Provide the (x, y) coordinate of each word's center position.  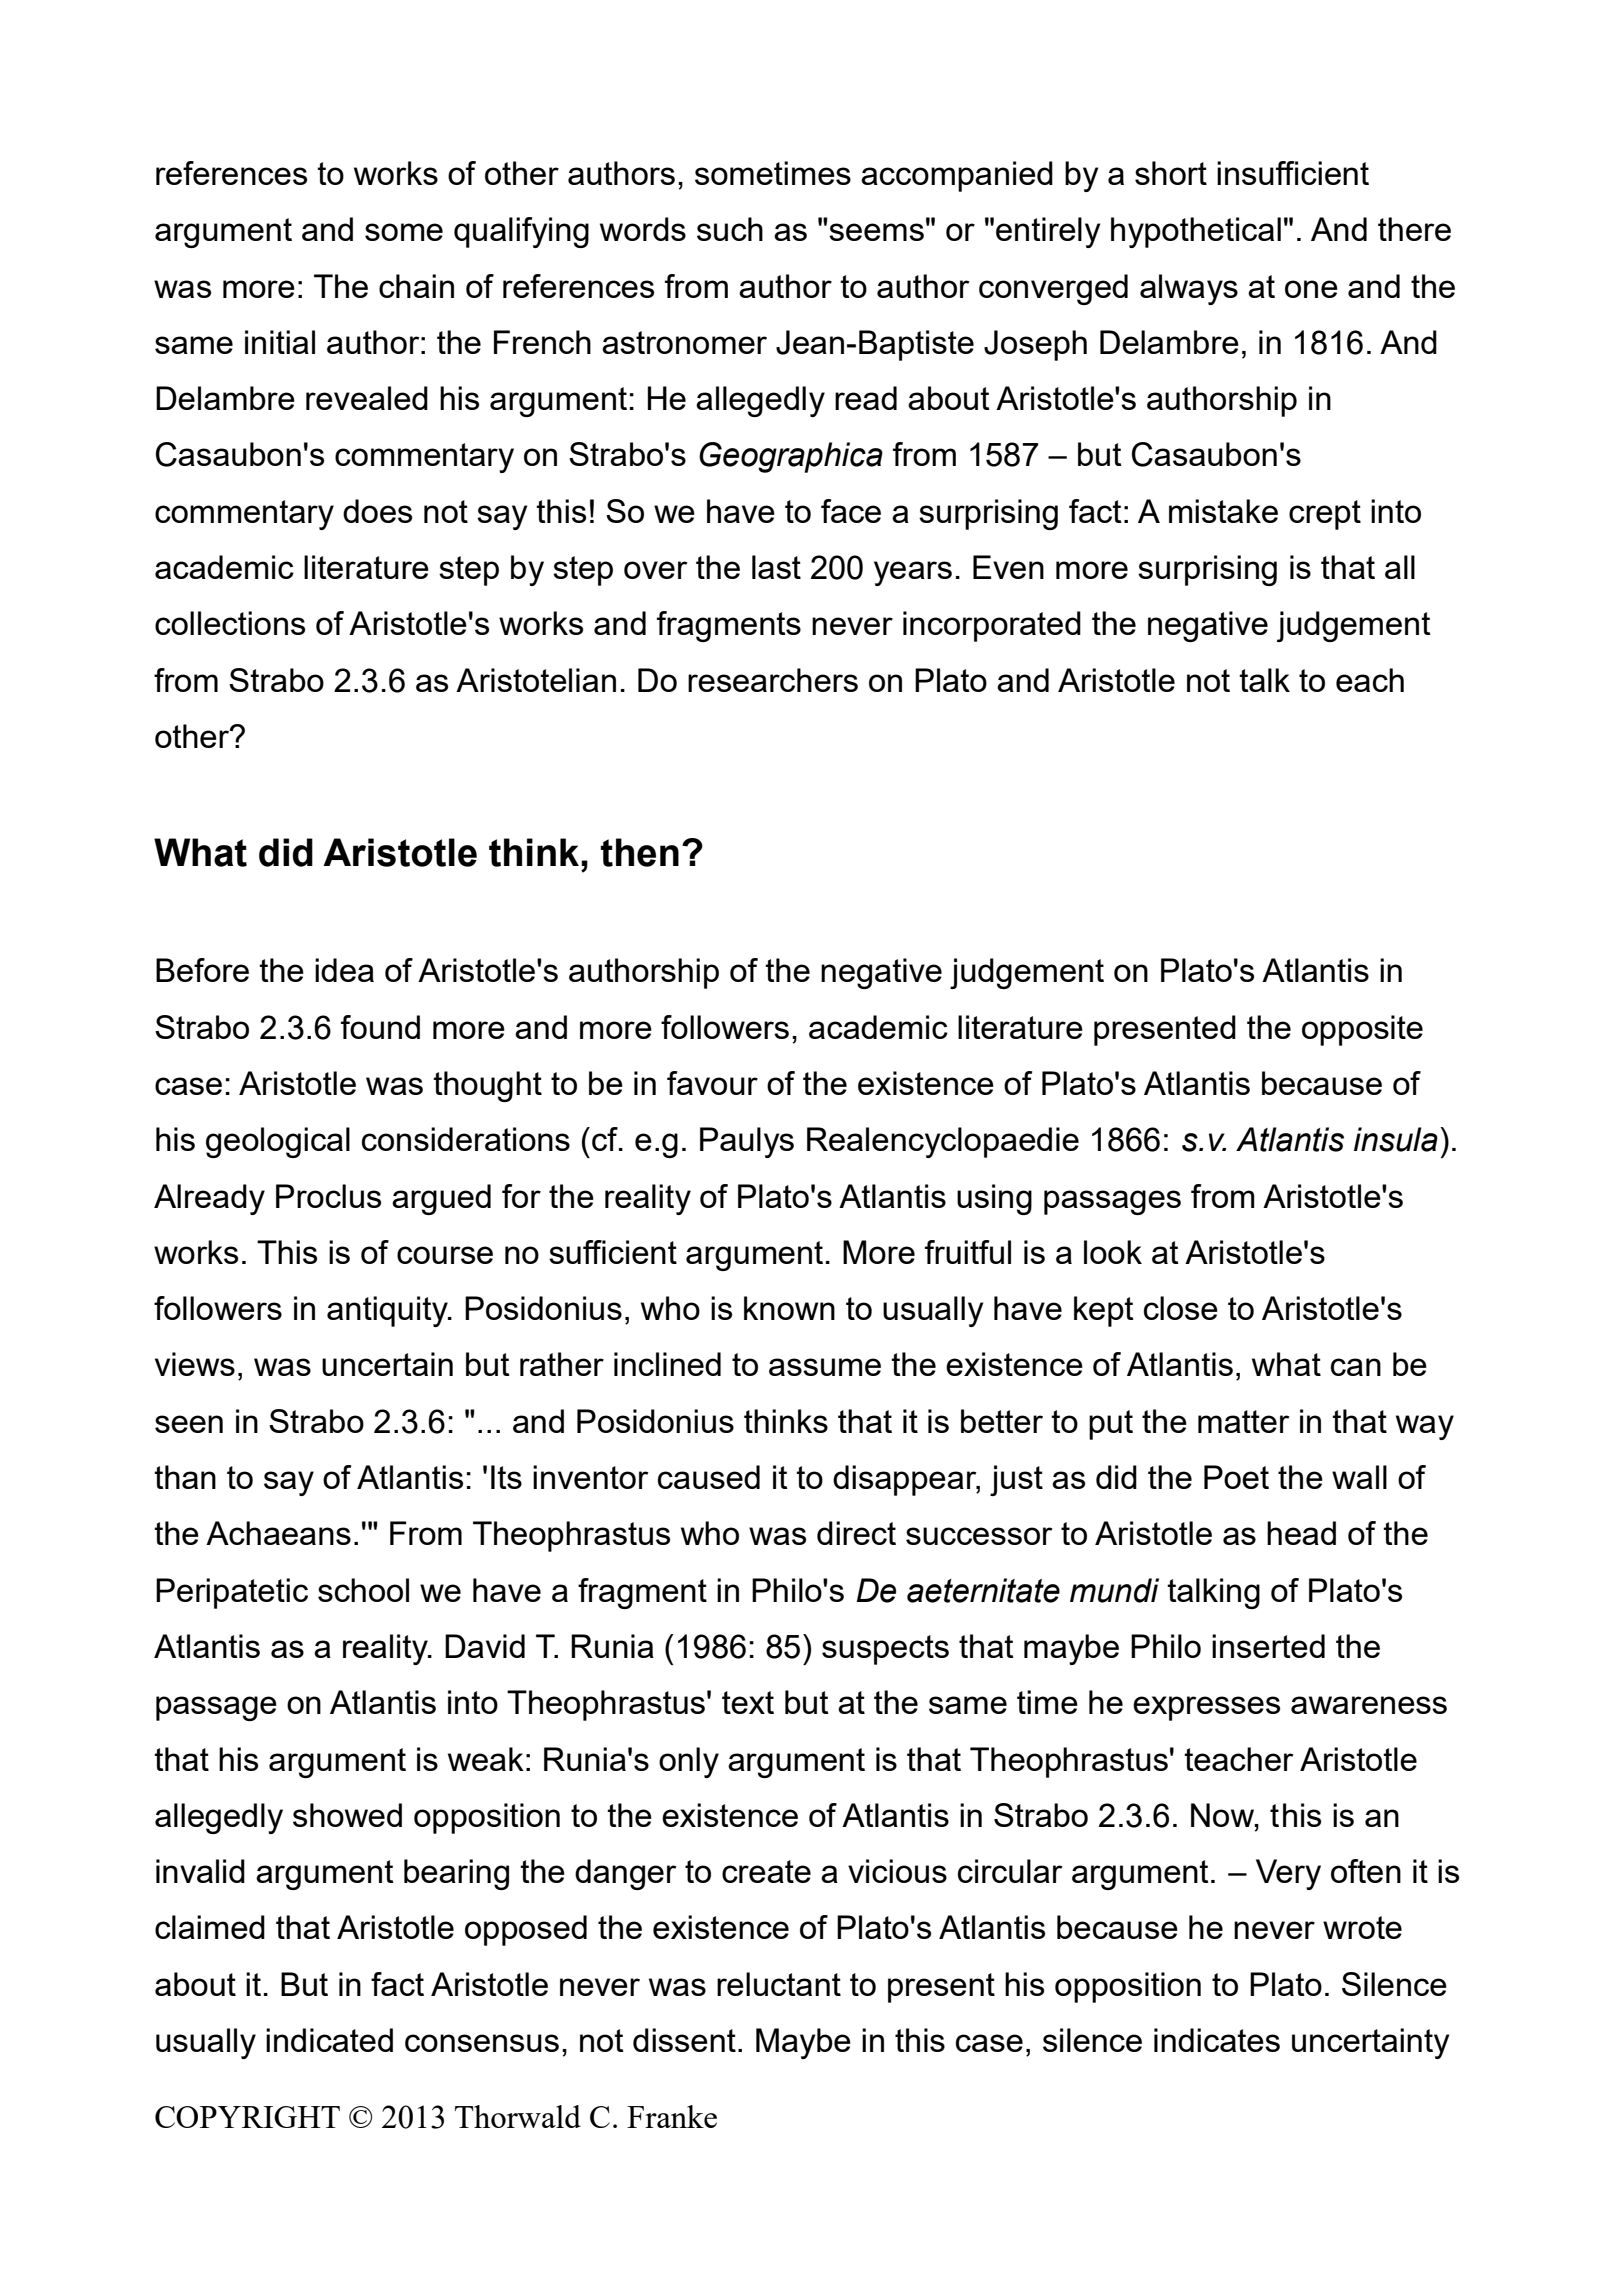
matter (1244, 1421)
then (639, 852)
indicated (329, 2040)
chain (416, 286)
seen (189, 1424)
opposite (1362, 1030)
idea (344, 970)
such (730, 229)
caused (709, 1477)
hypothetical (1196, 232)
